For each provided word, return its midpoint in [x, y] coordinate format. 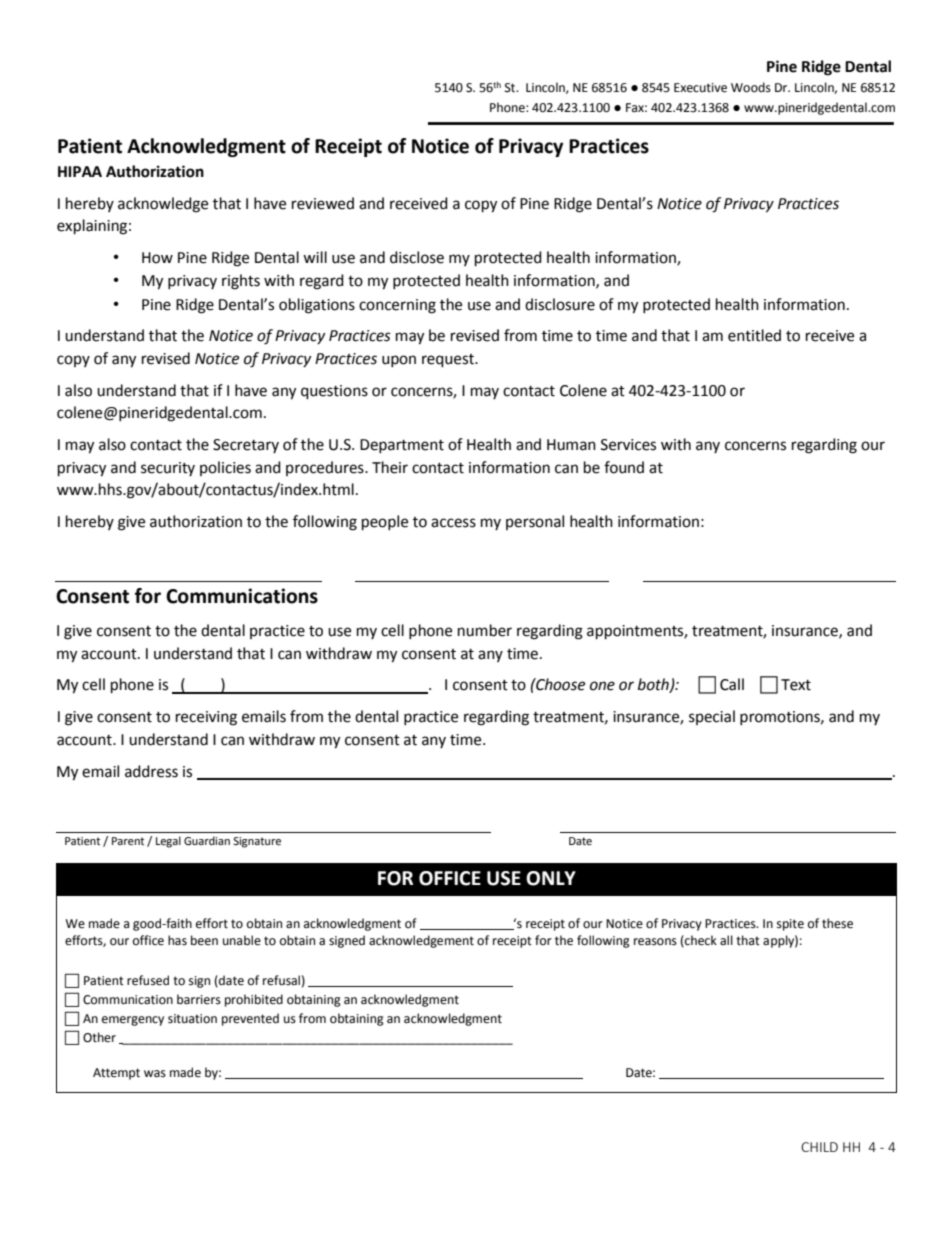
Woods [751, 87]
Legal [168, 842]
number [485, 630]
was [155, 1074]
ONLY [551, 878]
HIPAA [80, 171]
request [449, 361]
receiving [206, 718]
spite [790, 925]
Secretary [246, 446]
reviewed [323, 203]
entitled [754, 335]
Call [732, 684]
